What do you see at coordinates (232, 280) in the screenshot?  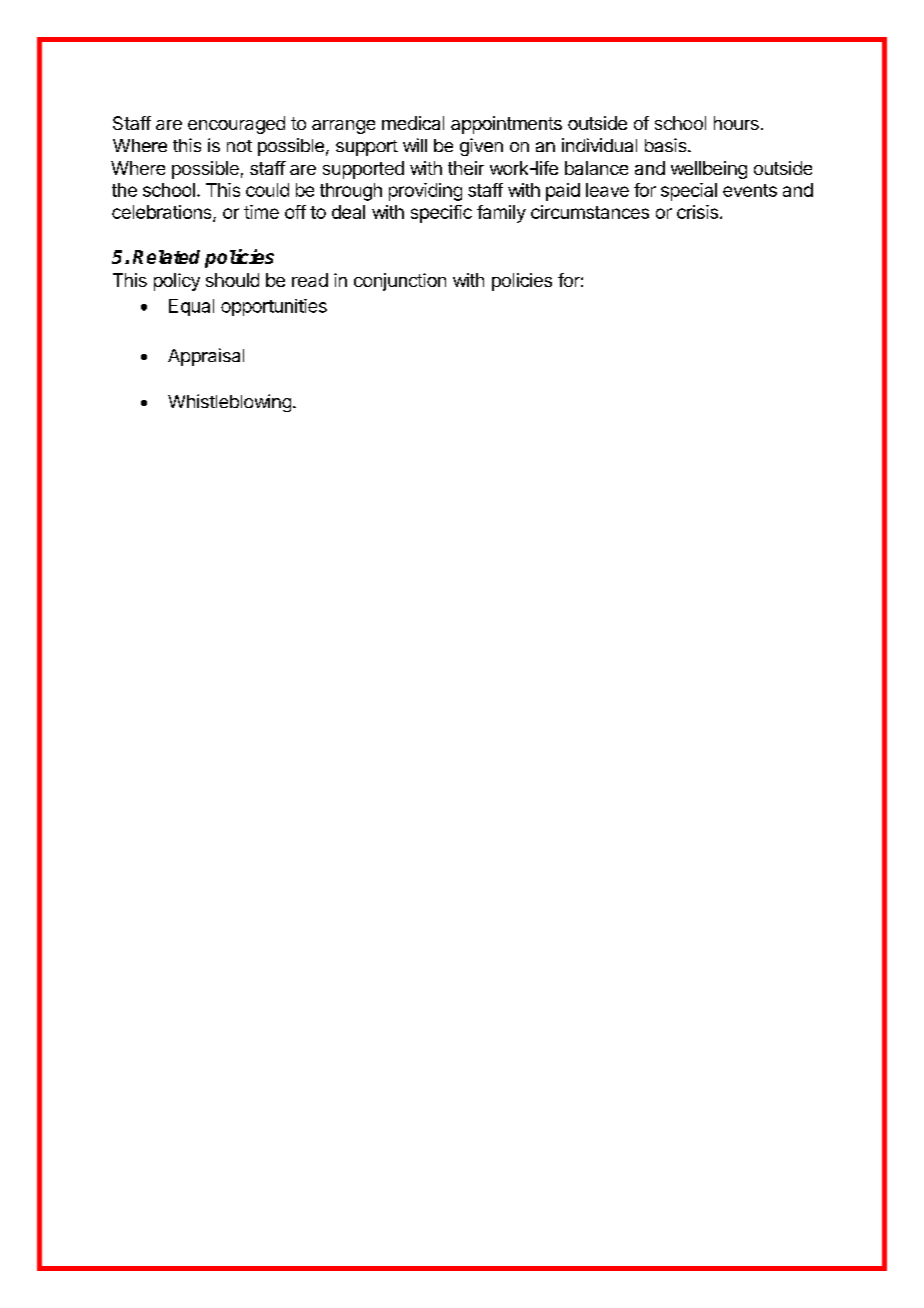 I see `should` at bounding box center [232, 280].
